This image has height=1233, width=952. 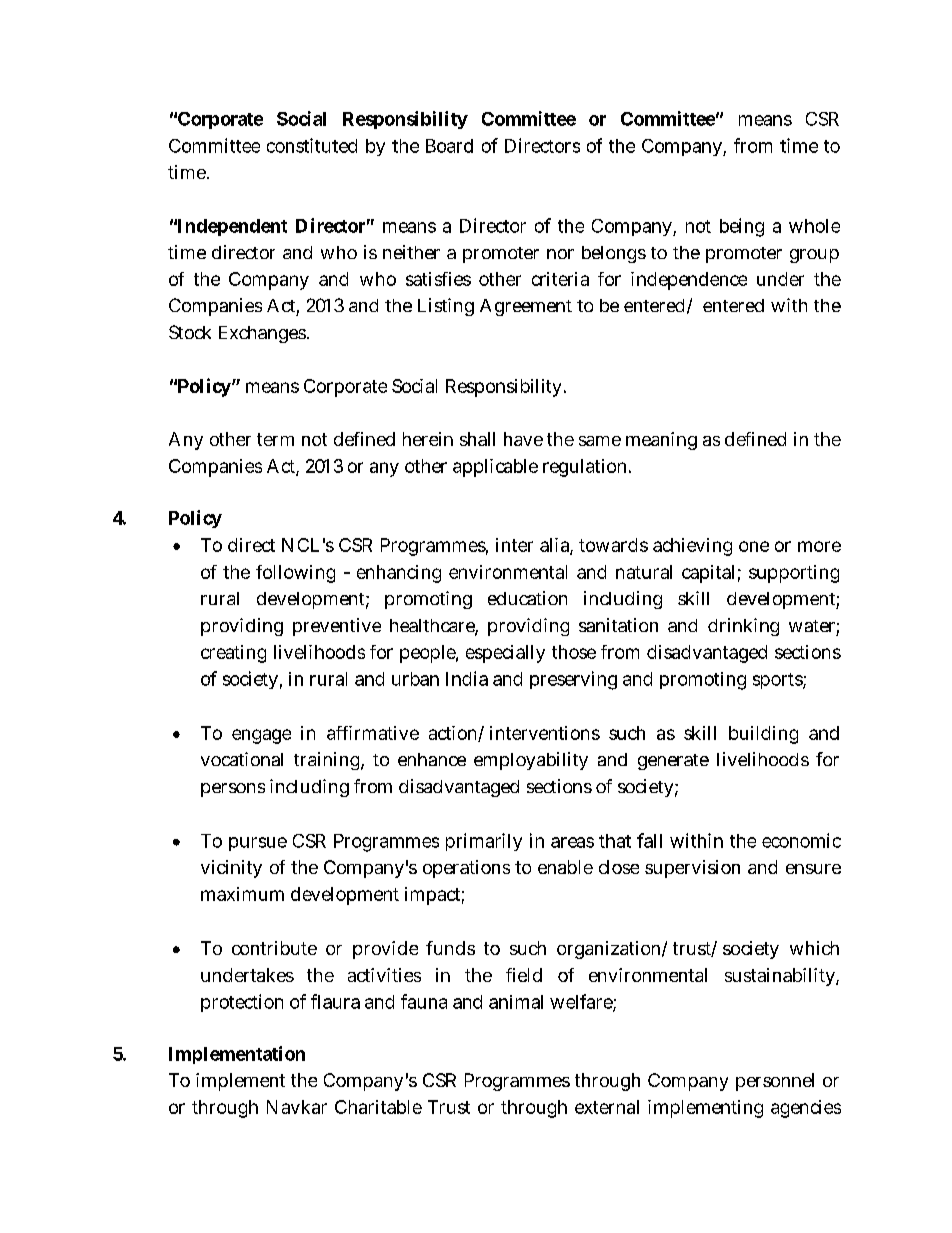 I want to click on building, so click(x=763, y=735).
